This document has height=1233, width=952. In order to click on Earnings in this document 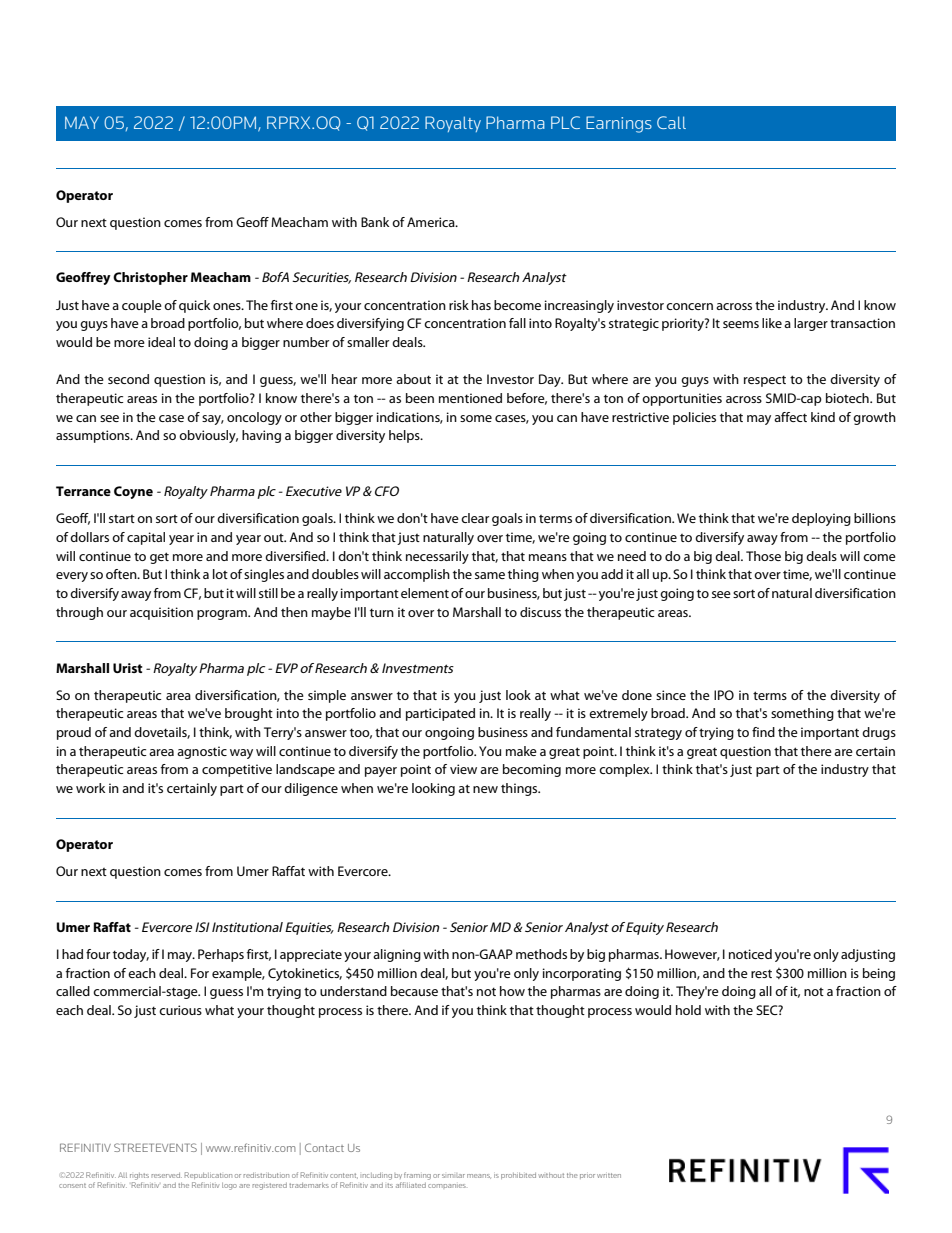, I will do `click(619, 124)`.
